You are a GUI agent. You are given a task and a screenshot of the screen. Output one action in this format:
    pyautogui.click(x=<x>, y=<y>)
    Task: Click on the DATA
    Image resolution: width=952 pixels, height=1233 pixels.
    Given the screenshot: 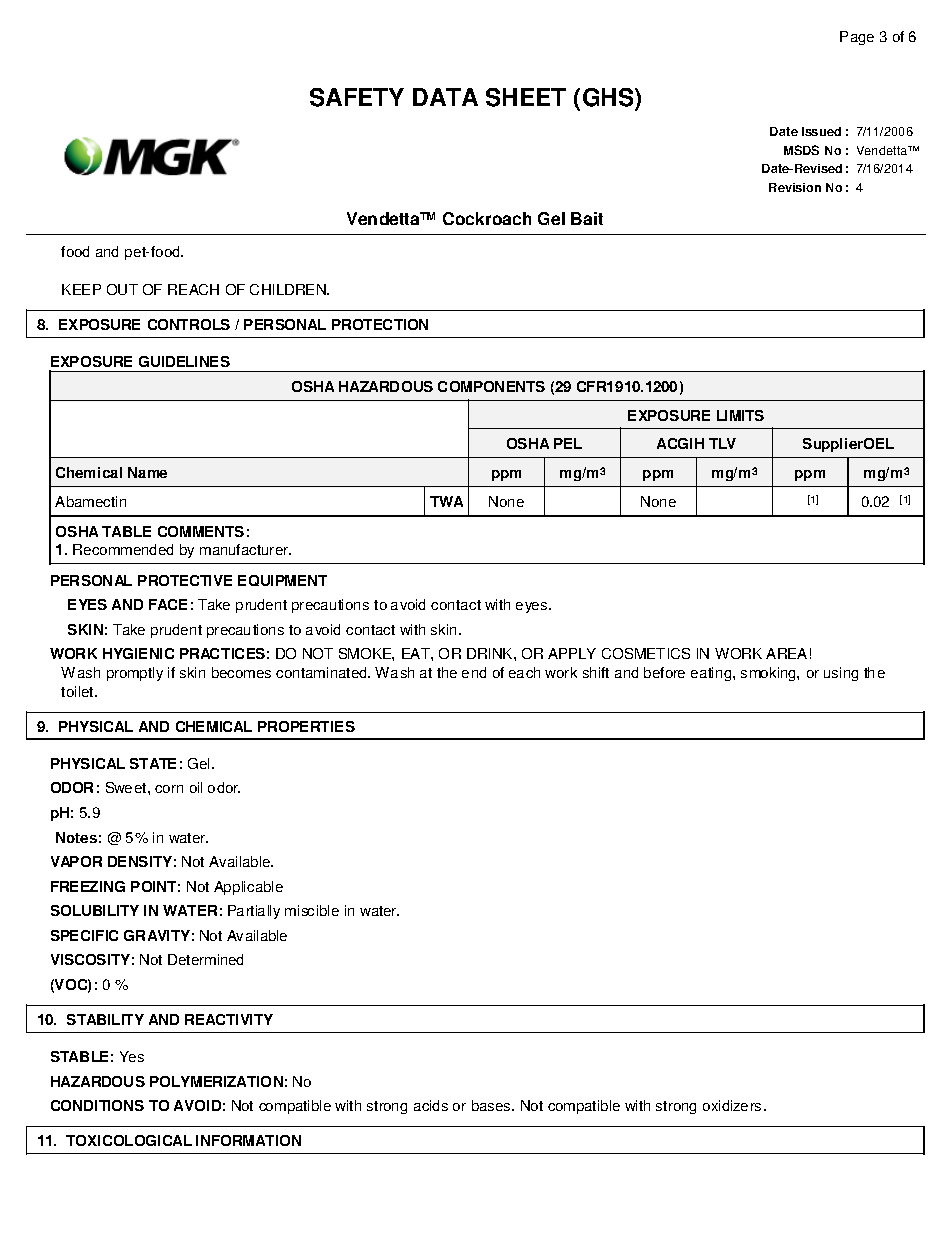 What is the action you would take?
    pyautogui.click(x=445, y=97)
